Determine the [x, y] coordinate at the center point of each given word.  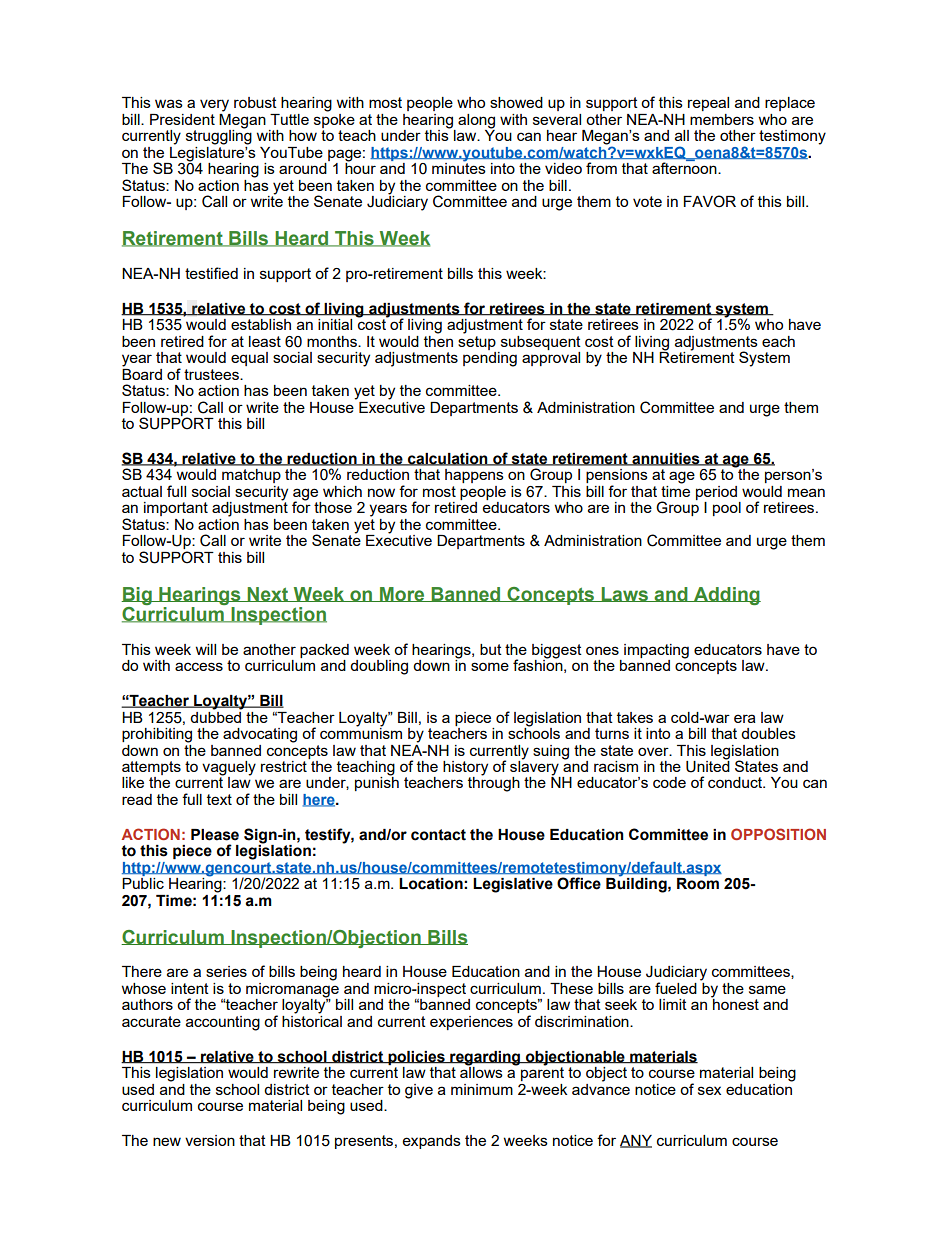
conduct [736, 782]
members [722, 119]
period [716, 493]
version [210, 1140]
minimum [482, 1089]
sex [709, 1090]
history [465, 769]
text [219, 799]
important [176, 509]
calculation [448, 459]
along [476, 122]
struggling [219, 136]
